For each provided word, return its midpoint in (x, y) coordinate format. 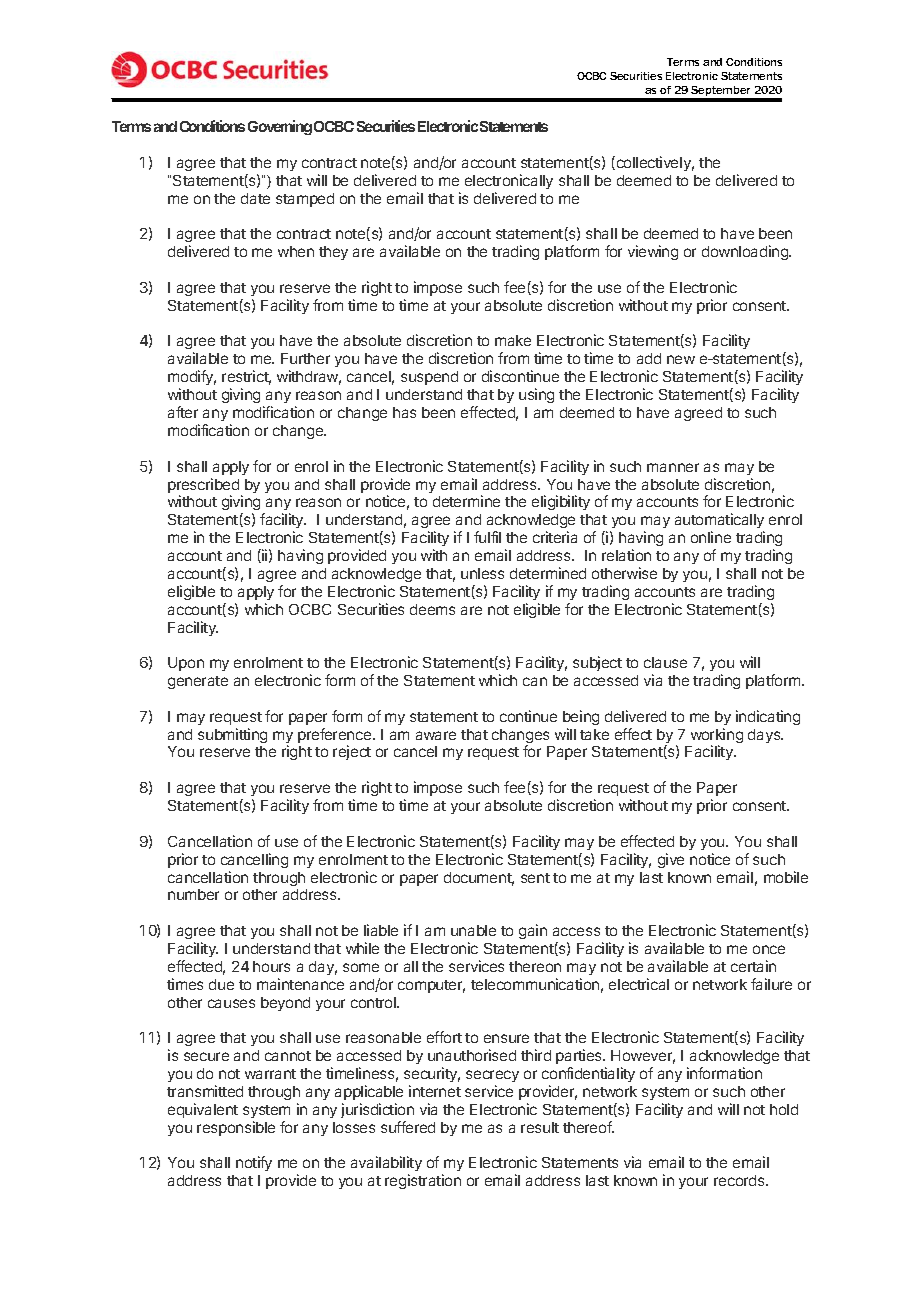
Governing (280, 127)
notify (254, 1163)
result (540, 1127)
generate (198, 682)
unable (473, 930)
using (536, 395)
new (681, 359)
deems (432, 609)
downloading (746, 252)
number (193, 894)
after (183, 412)
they (333, 253)
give (671, 860)
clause (665, 662)
